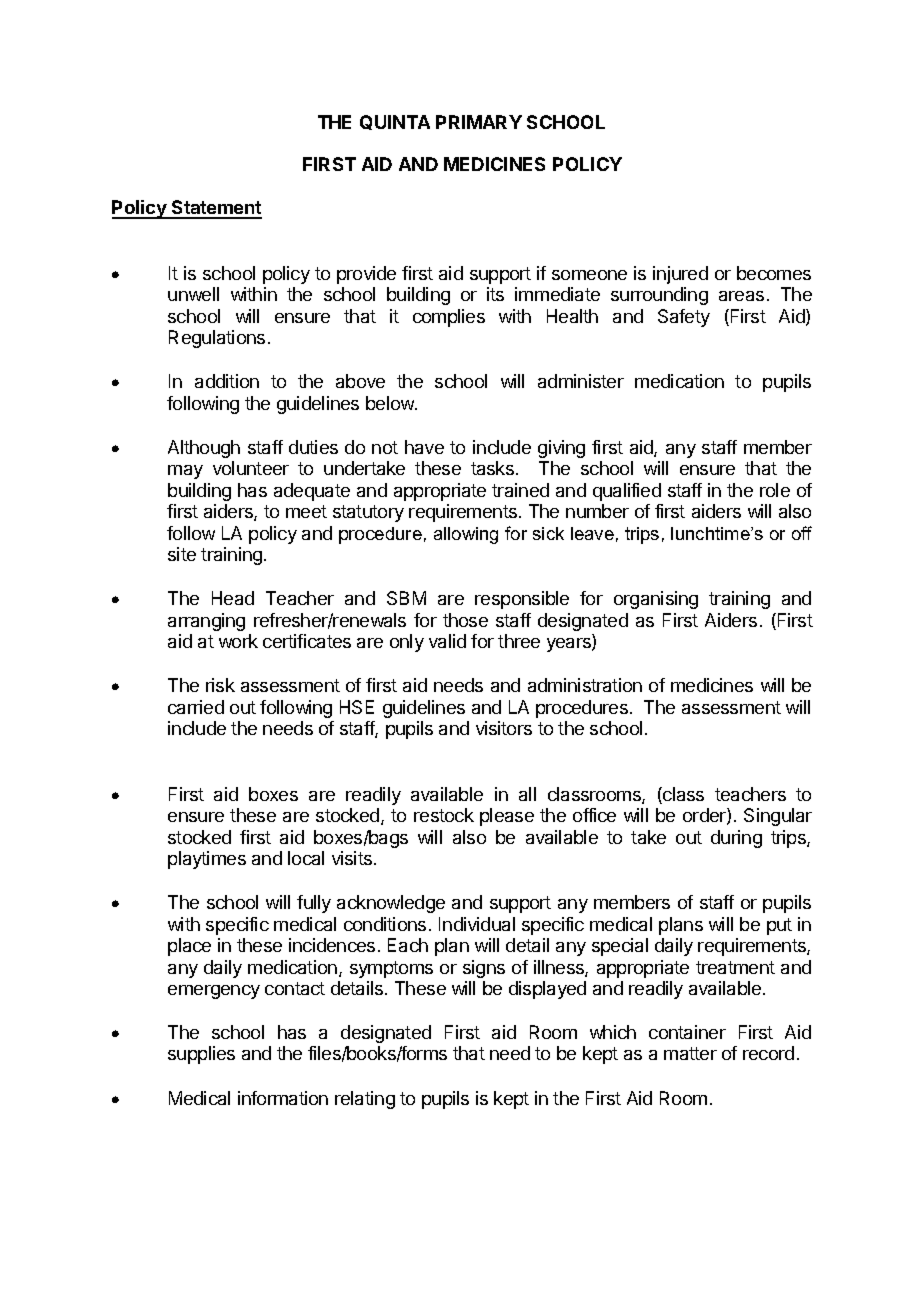 This image has width=924, height=1308. What do you see at coordinates (680, 275) in the image?
I see `injured` at bounding box center [680, 275].
